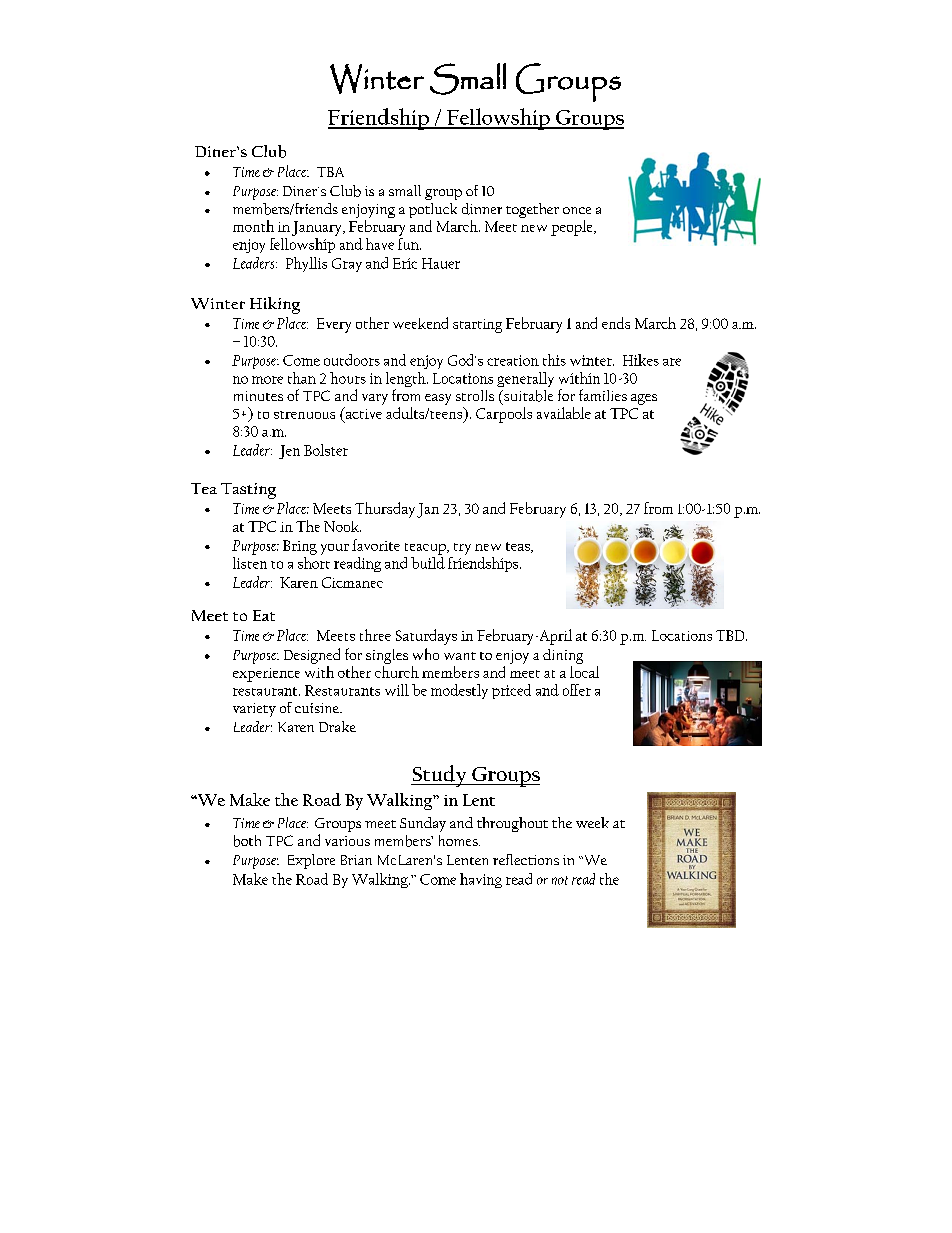  Describe the element at coordinates (577, 210) in the screenshot. I see `once` at that location.
